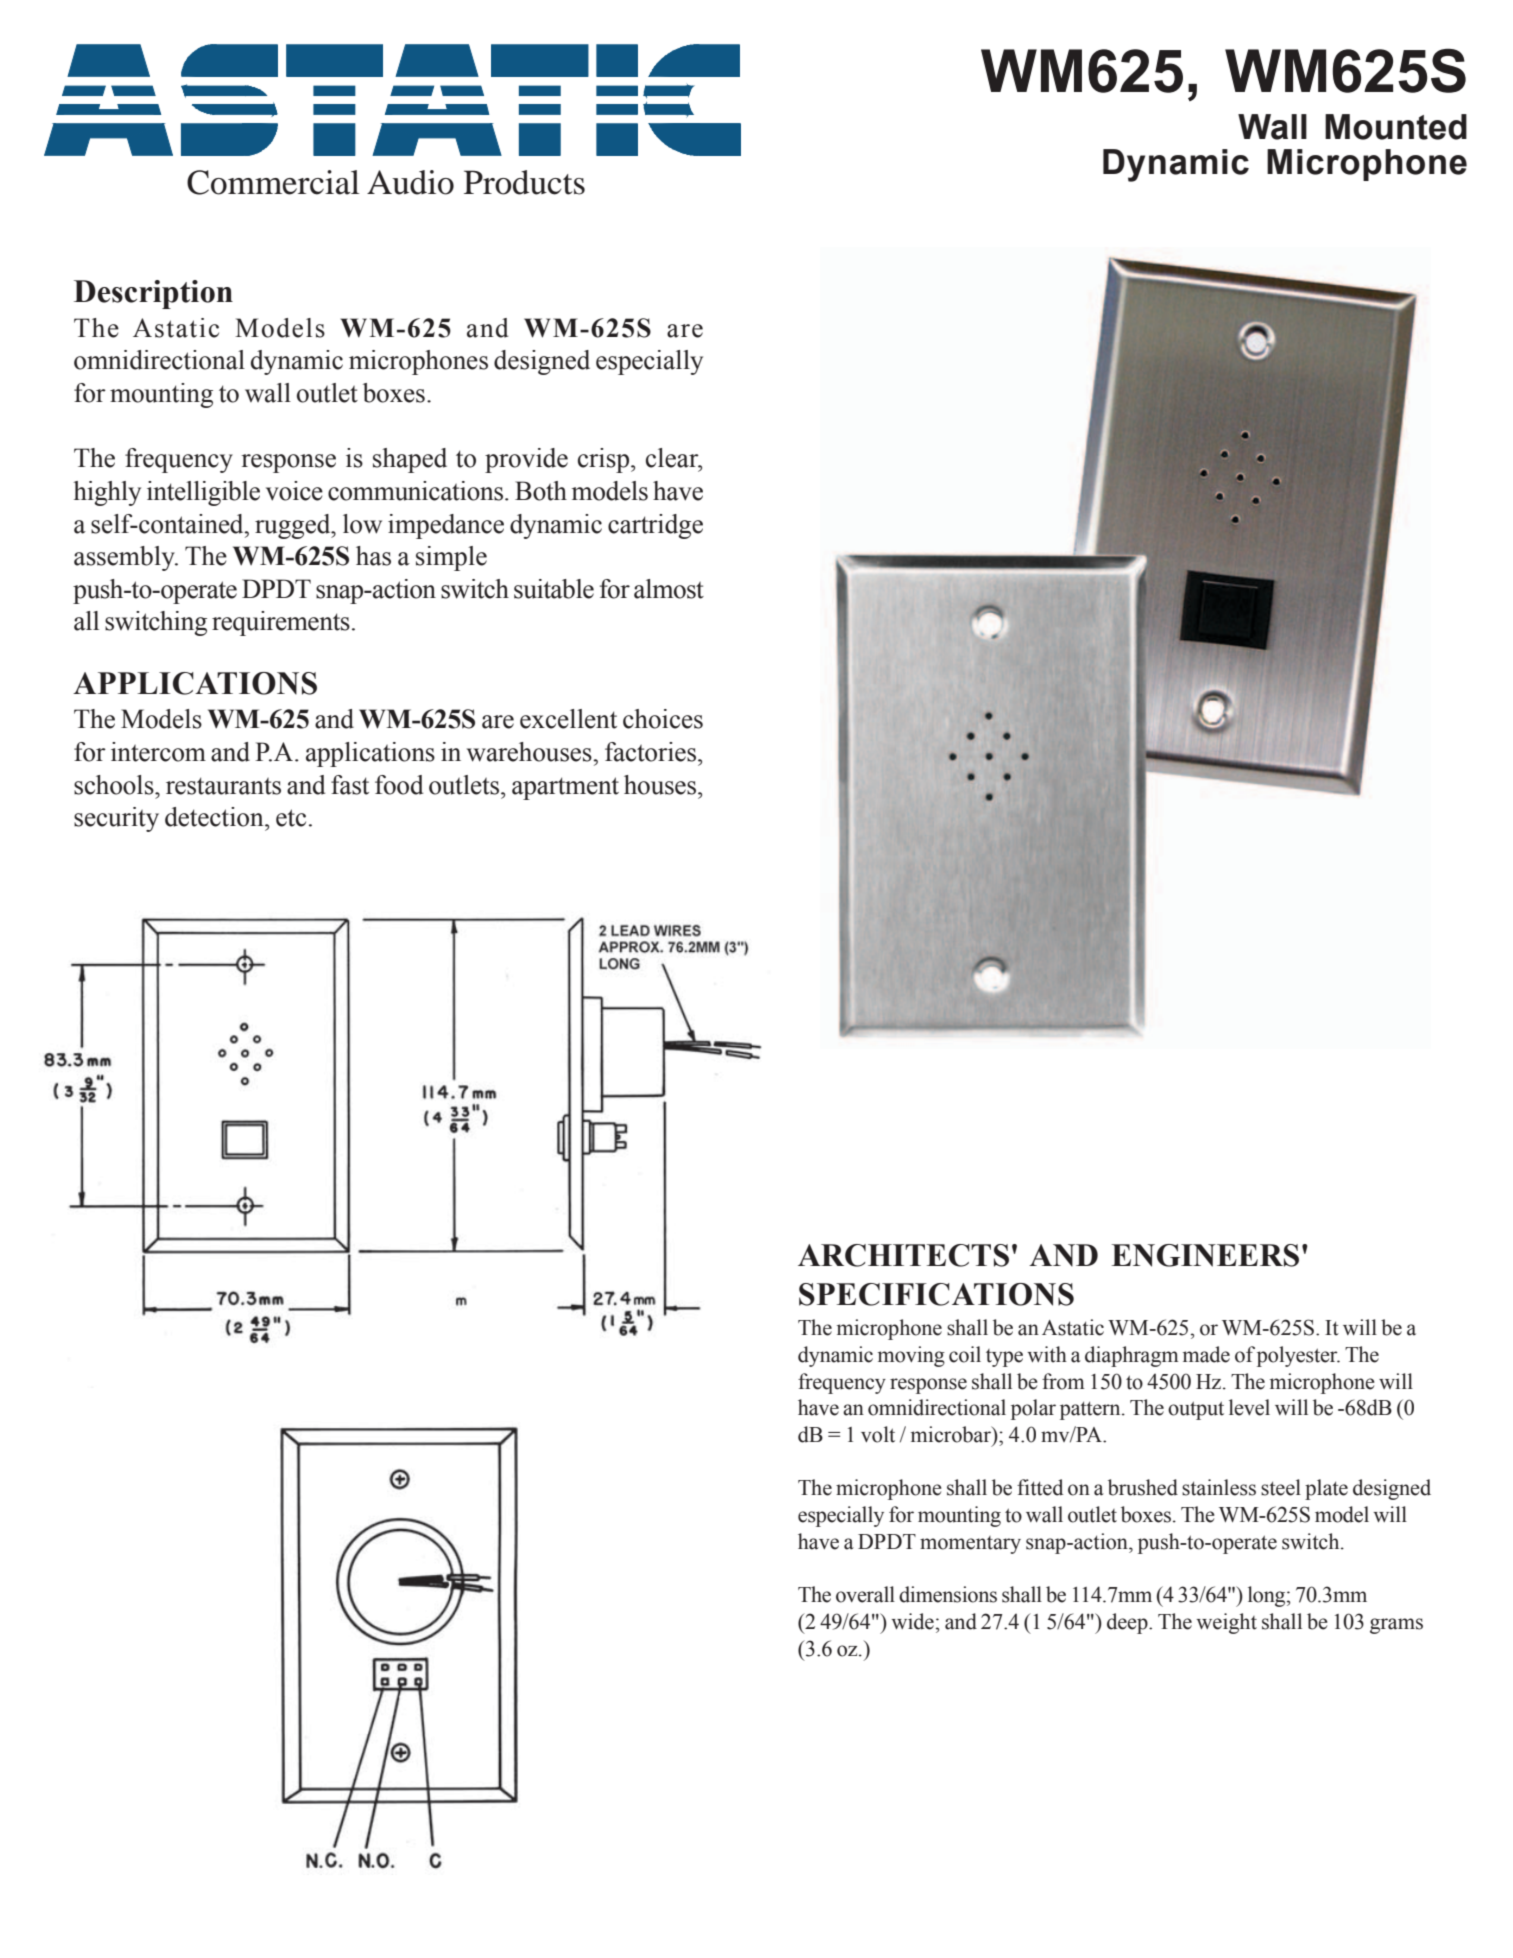 Image resolution: width=1513 pixels, height=1958 pixels. What do you see at coordinates (294, 491) in the screenshot?
I see `voice` at bounding box center [294, 491].
